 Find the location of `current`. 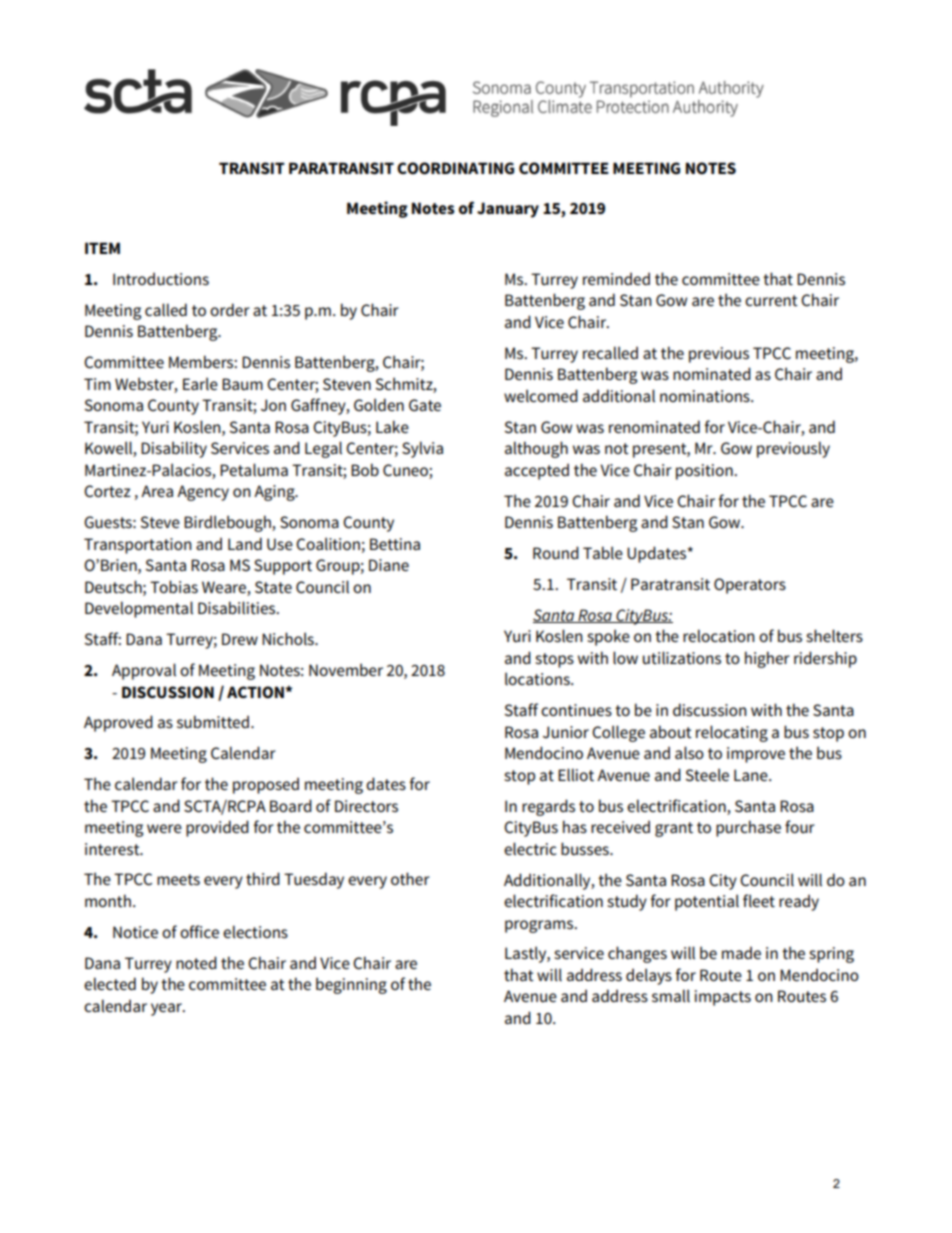

current is located at coordinates (771, 301).
